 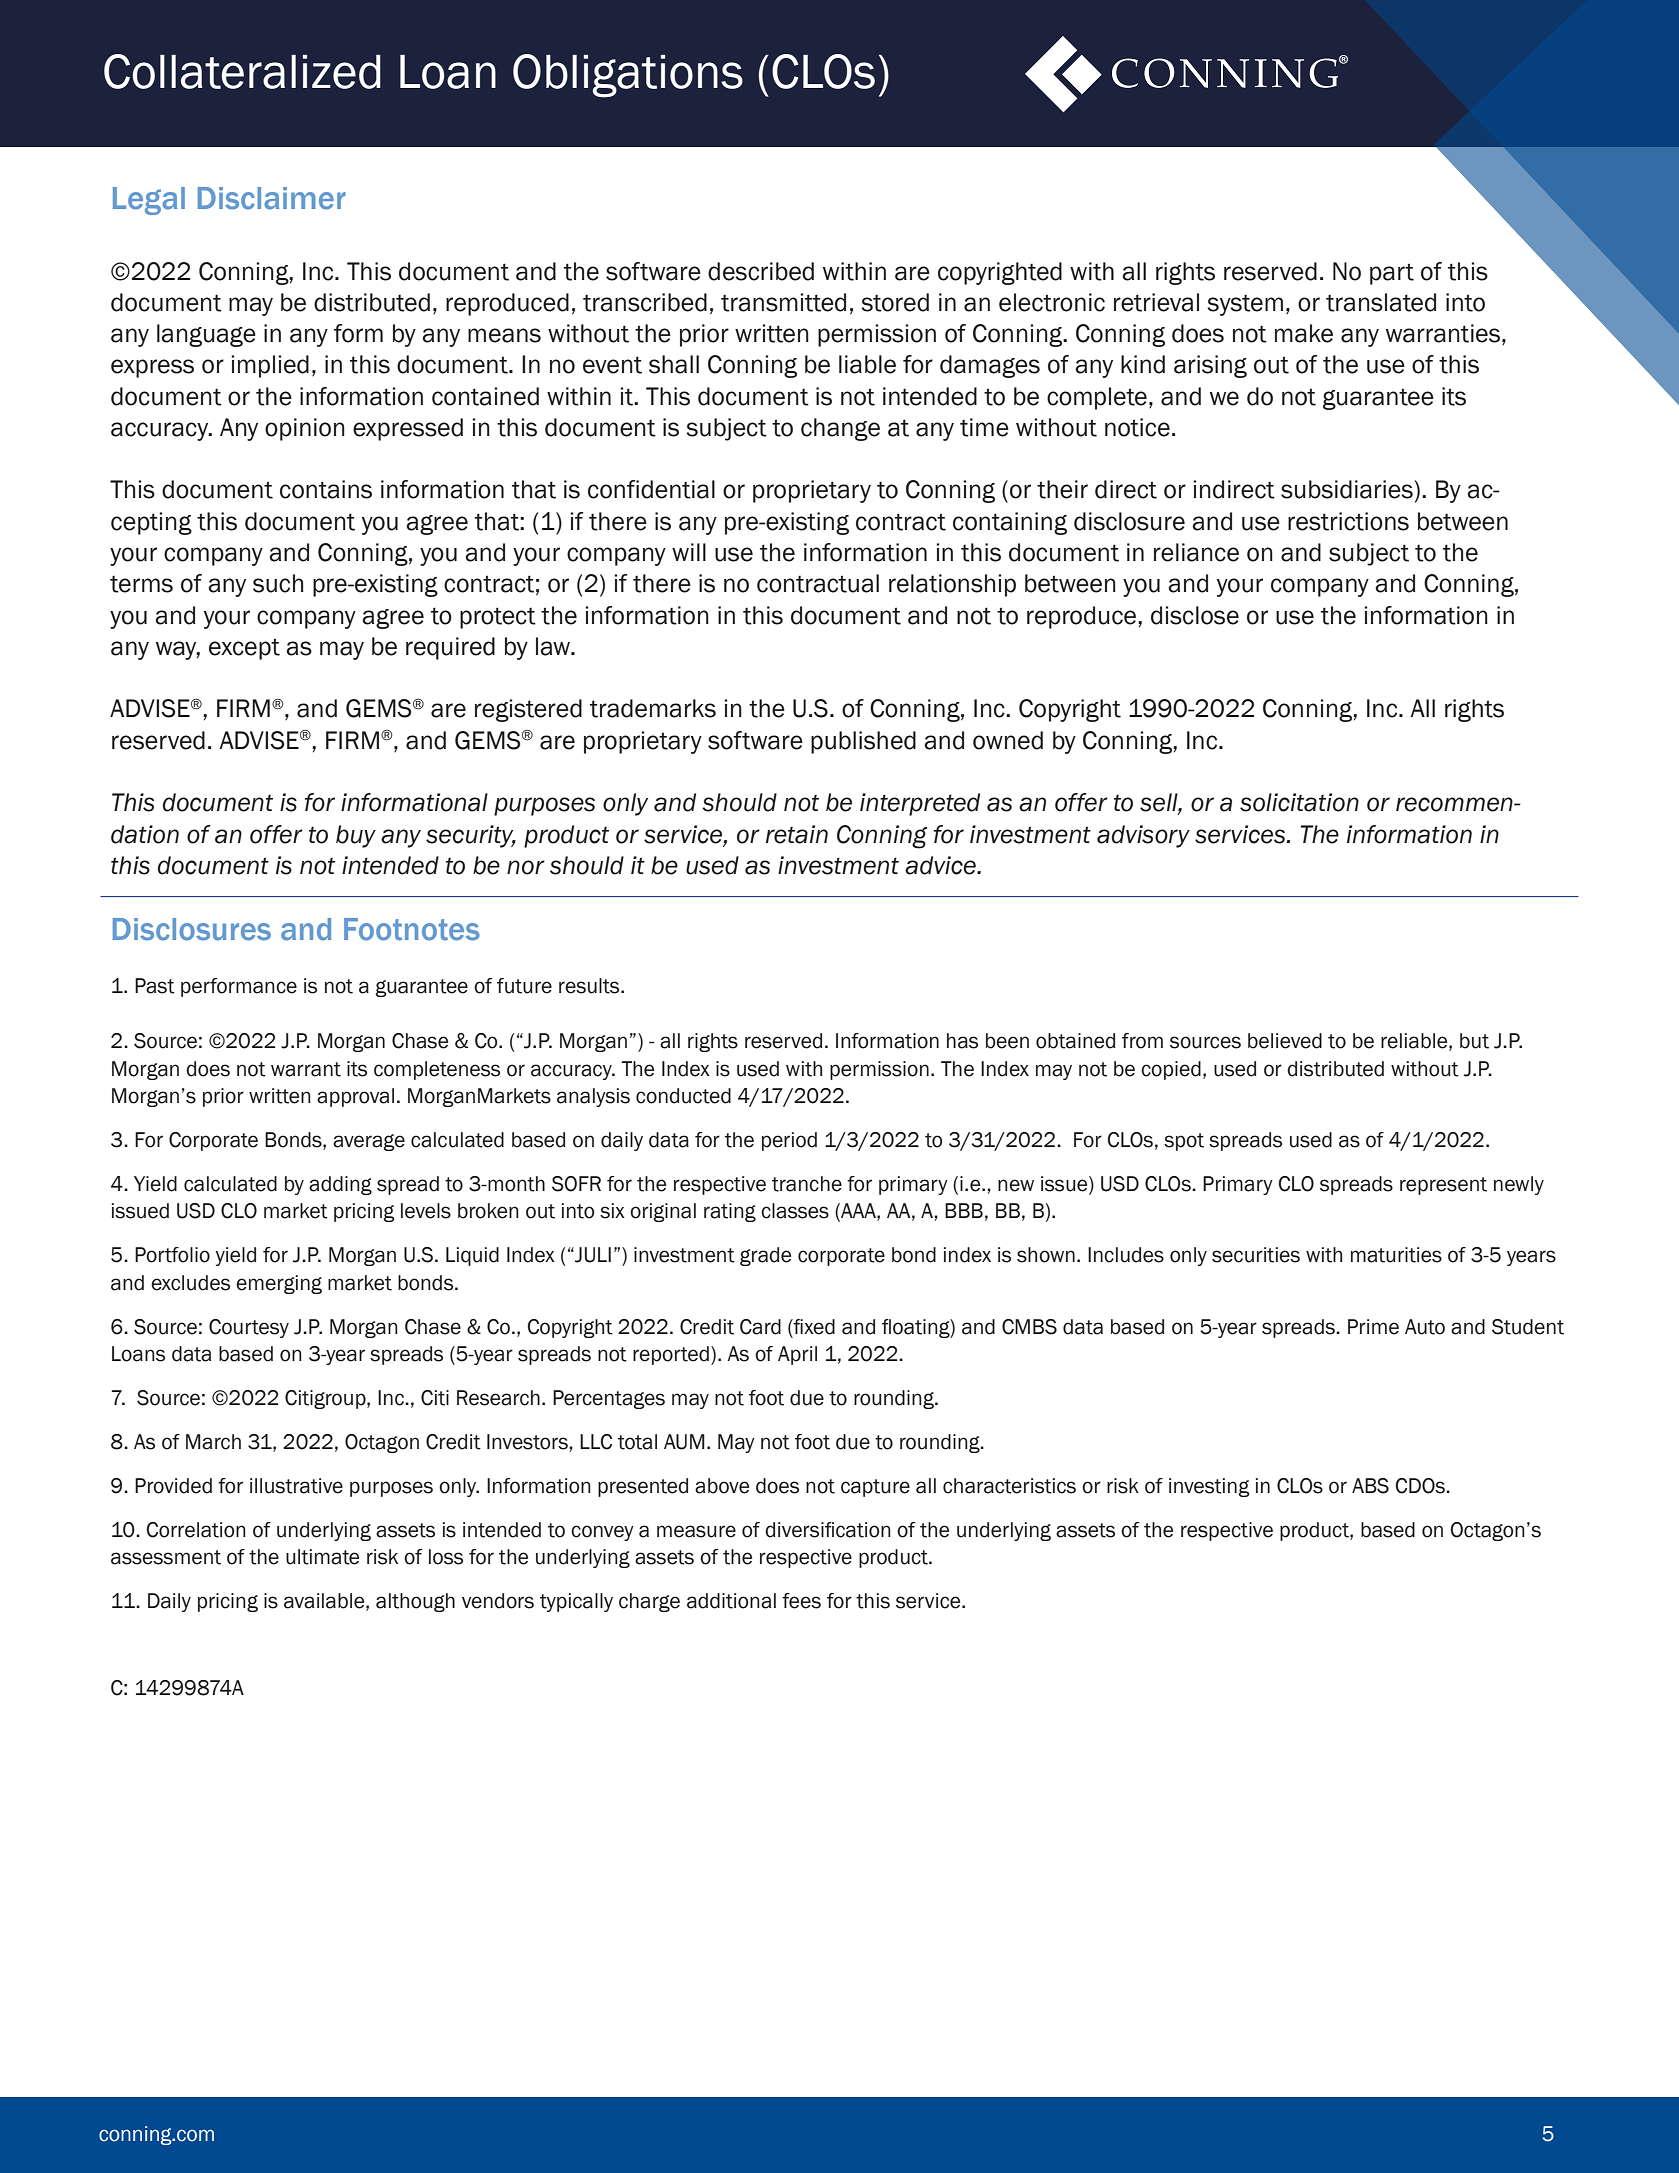 What do you see at coordinates (322, 1557) in the document?
I see `ultimate` at bounding box center [322, 1557].
